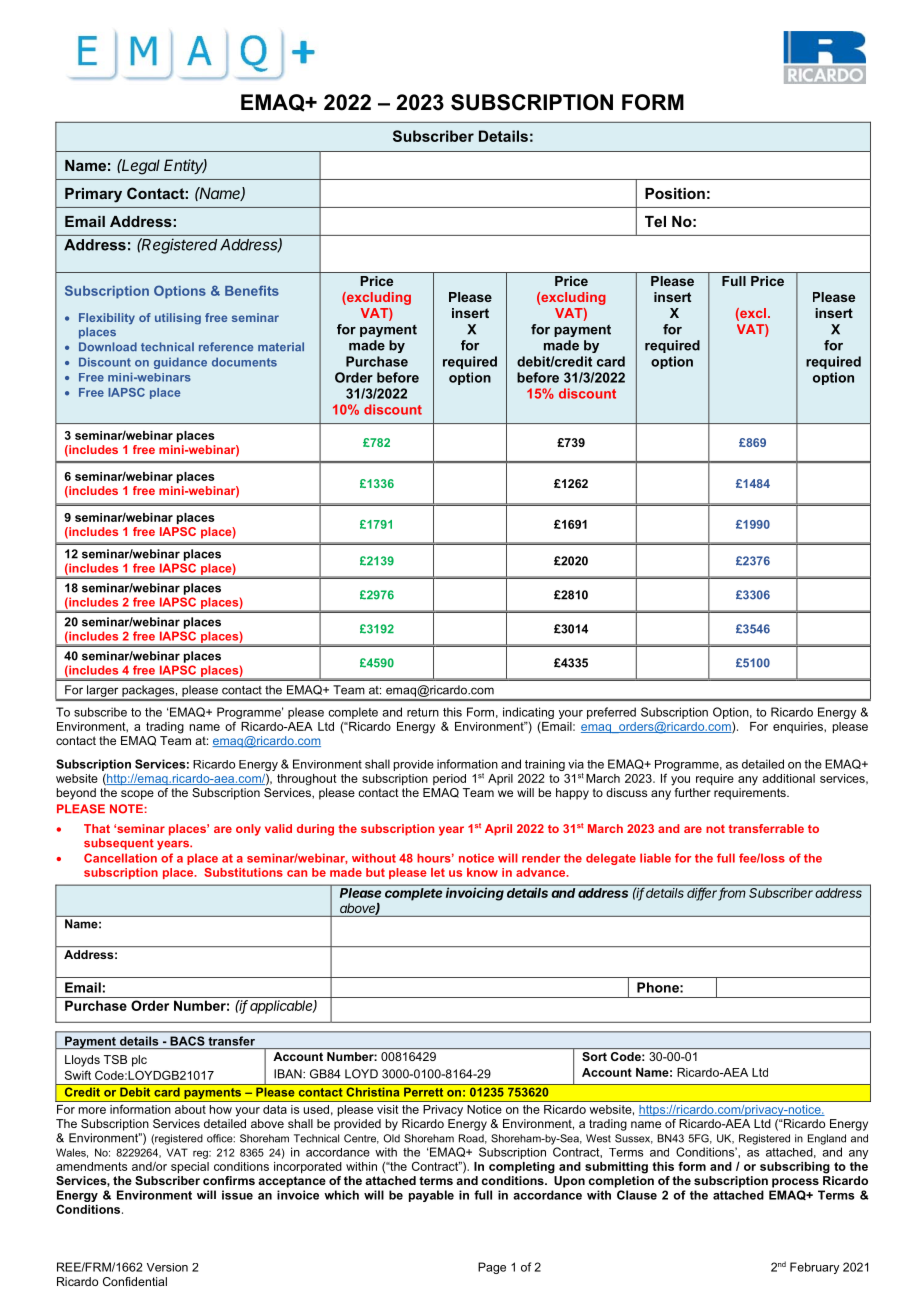  Describe the element at coordinates (93, 195) in the screenshot. I see `Primary` at that location.
